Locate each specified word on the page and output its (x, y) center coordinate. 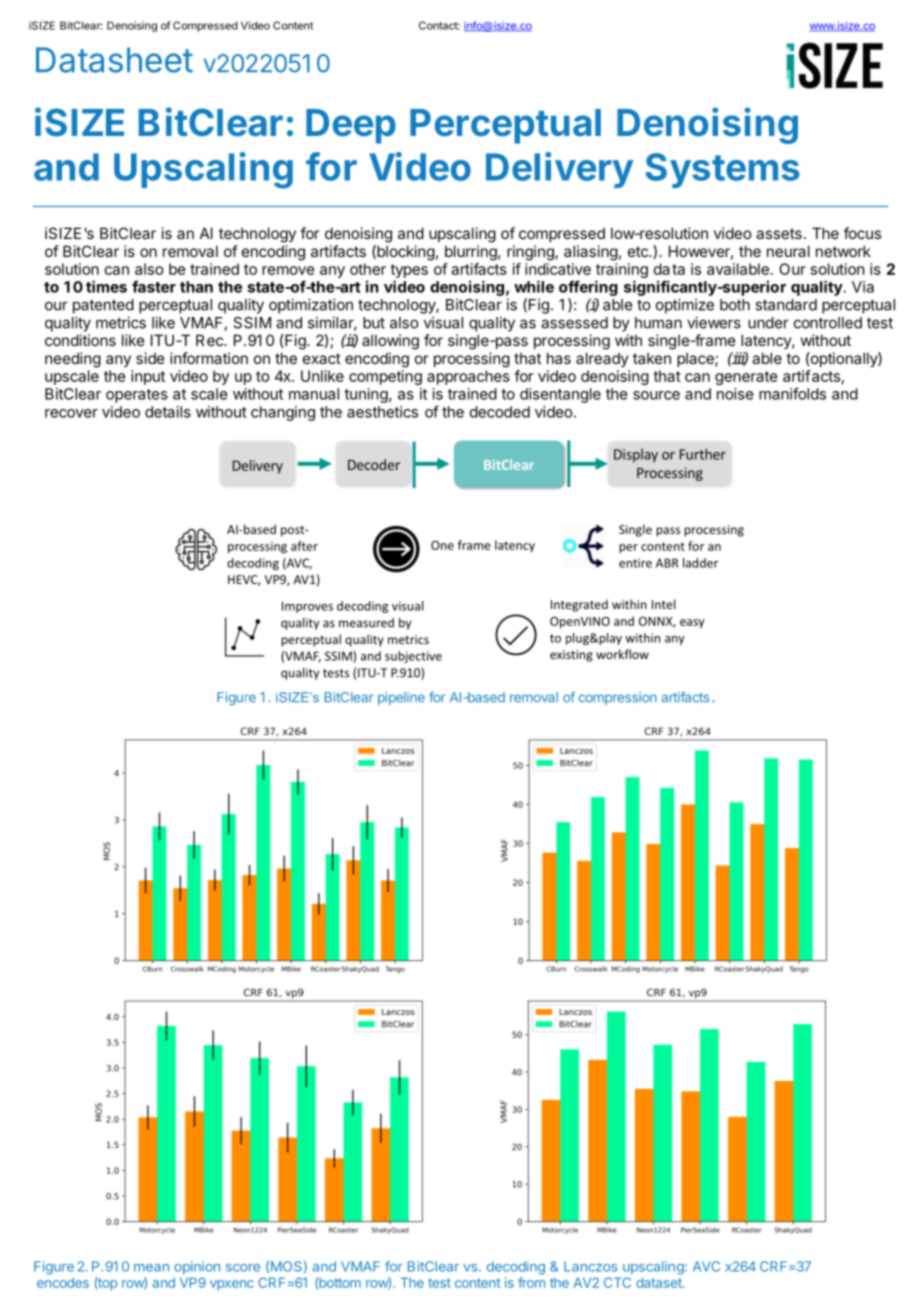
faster (154, 286)
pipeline (401, 698)
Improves (307, 607)
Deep (351, 126)
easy (692, 623)
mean (151, 1268)
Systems (722, 170)
